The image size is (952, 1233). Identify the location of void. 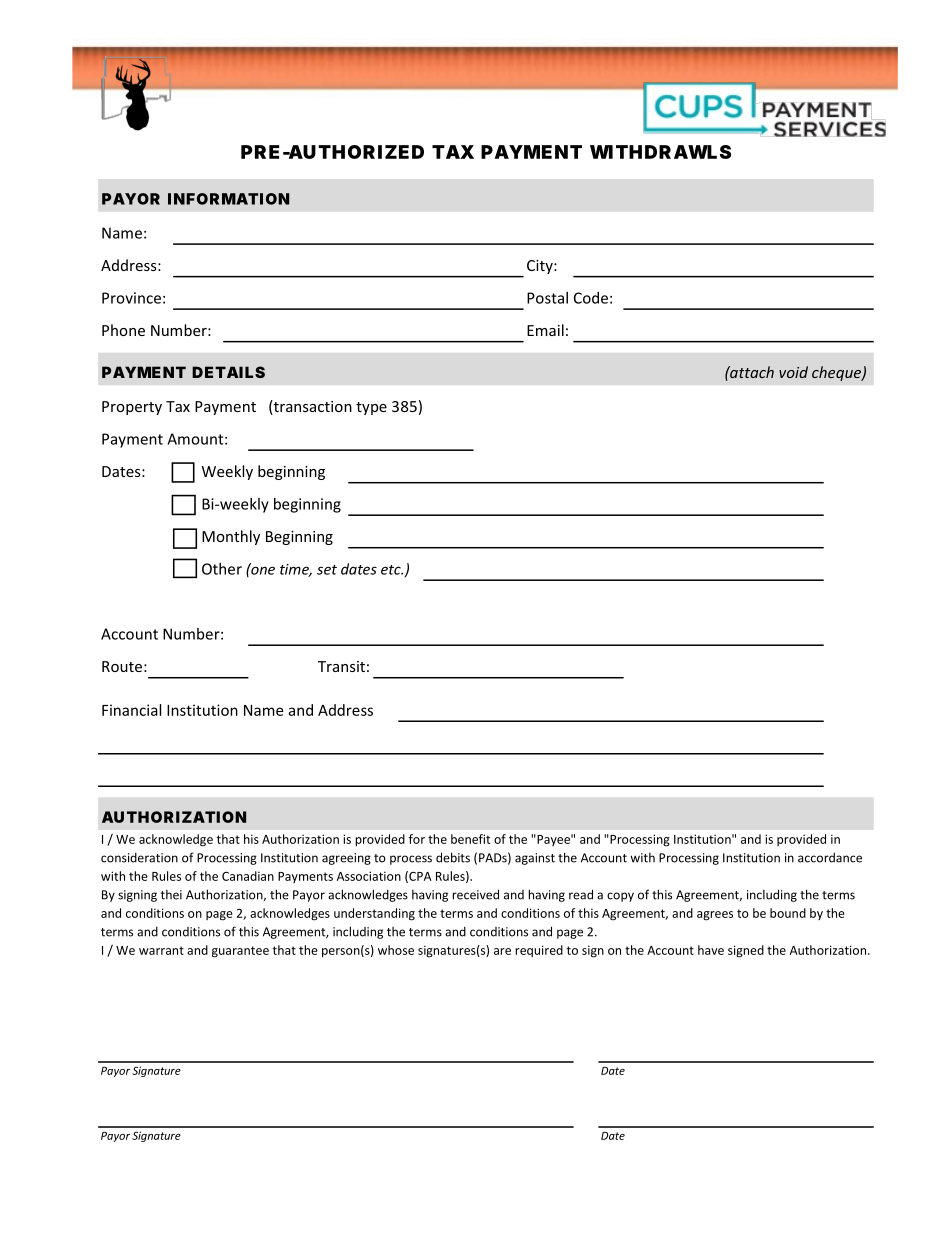
(793, 372).
